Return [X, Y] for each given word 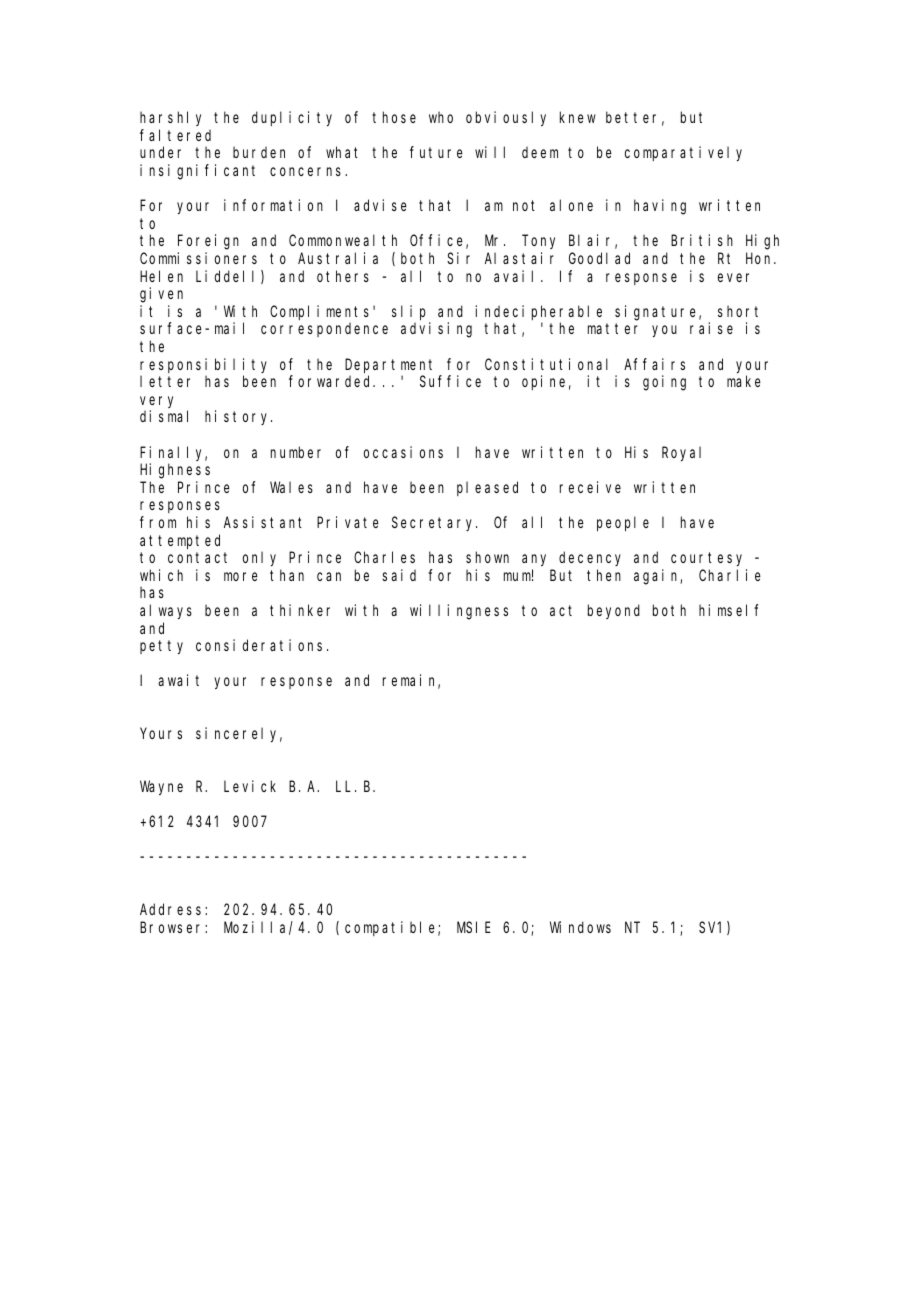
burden [259, 152]
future [436, 152]
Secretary [434, 524]
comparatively [683, 153]
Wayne [161, 788]
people [623, 523]
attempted [180, 541]
